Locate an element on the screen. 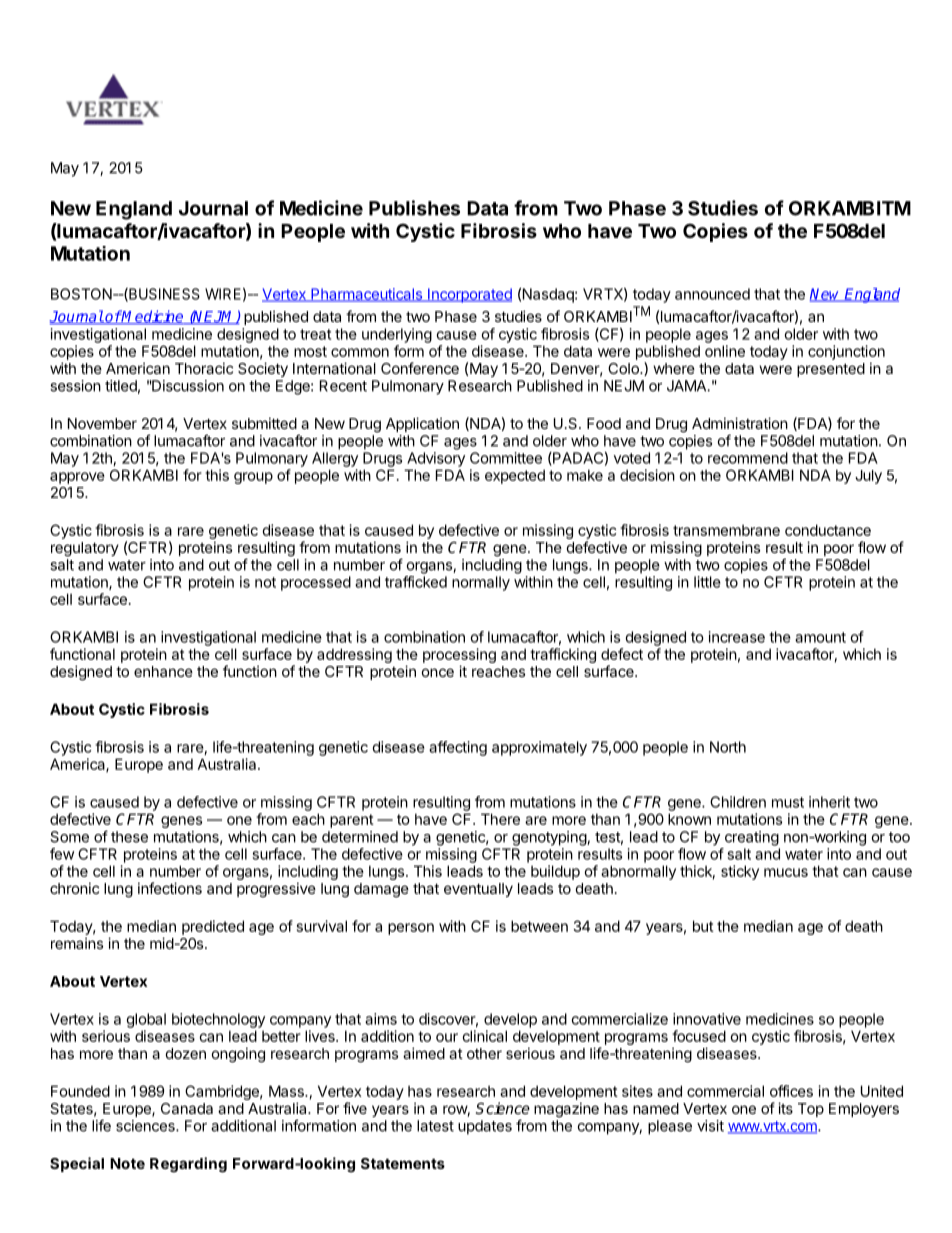 This screenshot has height=1233, width=952. eventually is located at coordinates (478, 890).
